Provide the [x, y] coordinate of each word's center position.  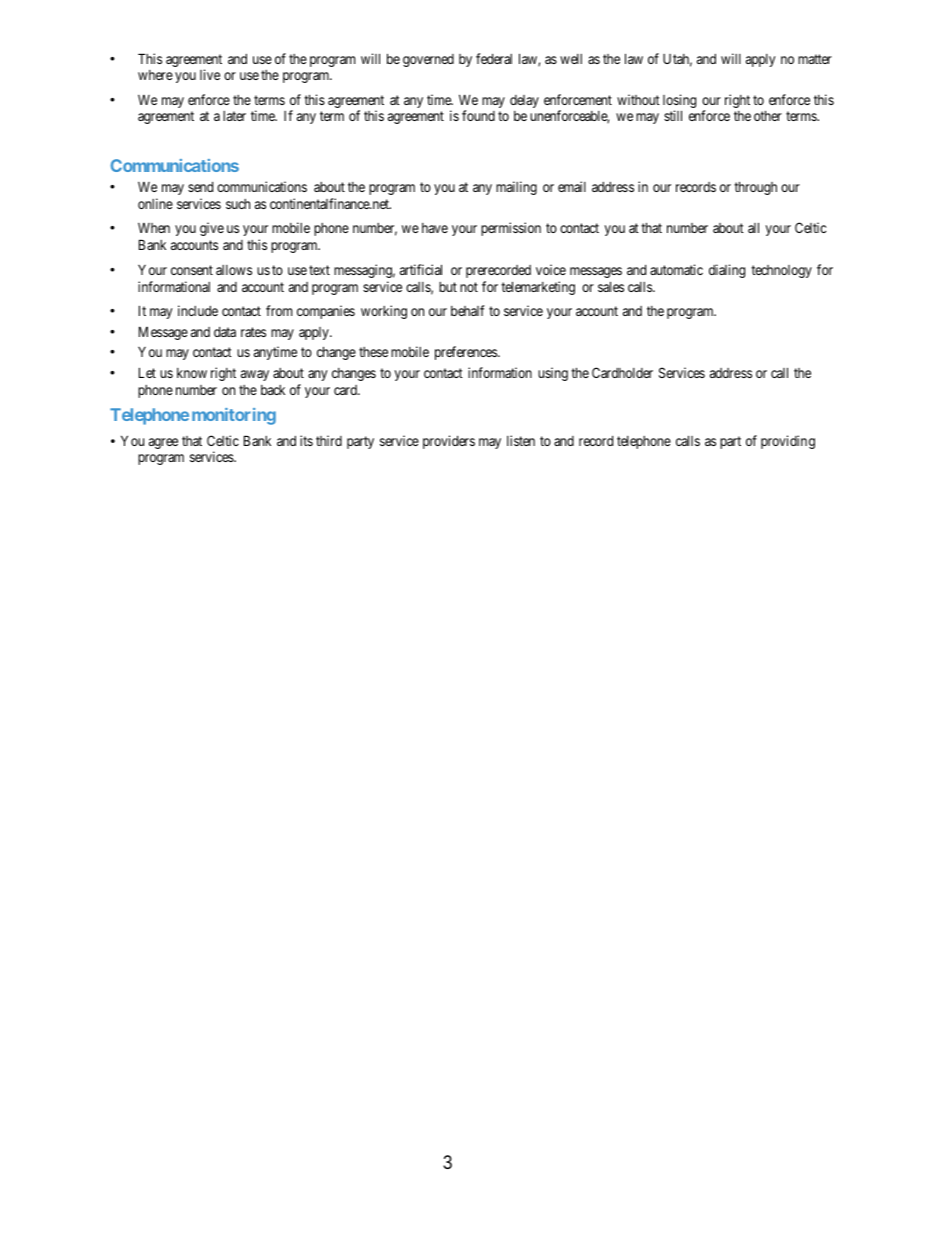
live [210, 74]
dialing [727, 271]
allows [234, 270]
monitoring [234, 416]
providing [788, 442]
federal [494, 58]
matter [815, 59]
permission [511, 229]
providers [449, 442]
